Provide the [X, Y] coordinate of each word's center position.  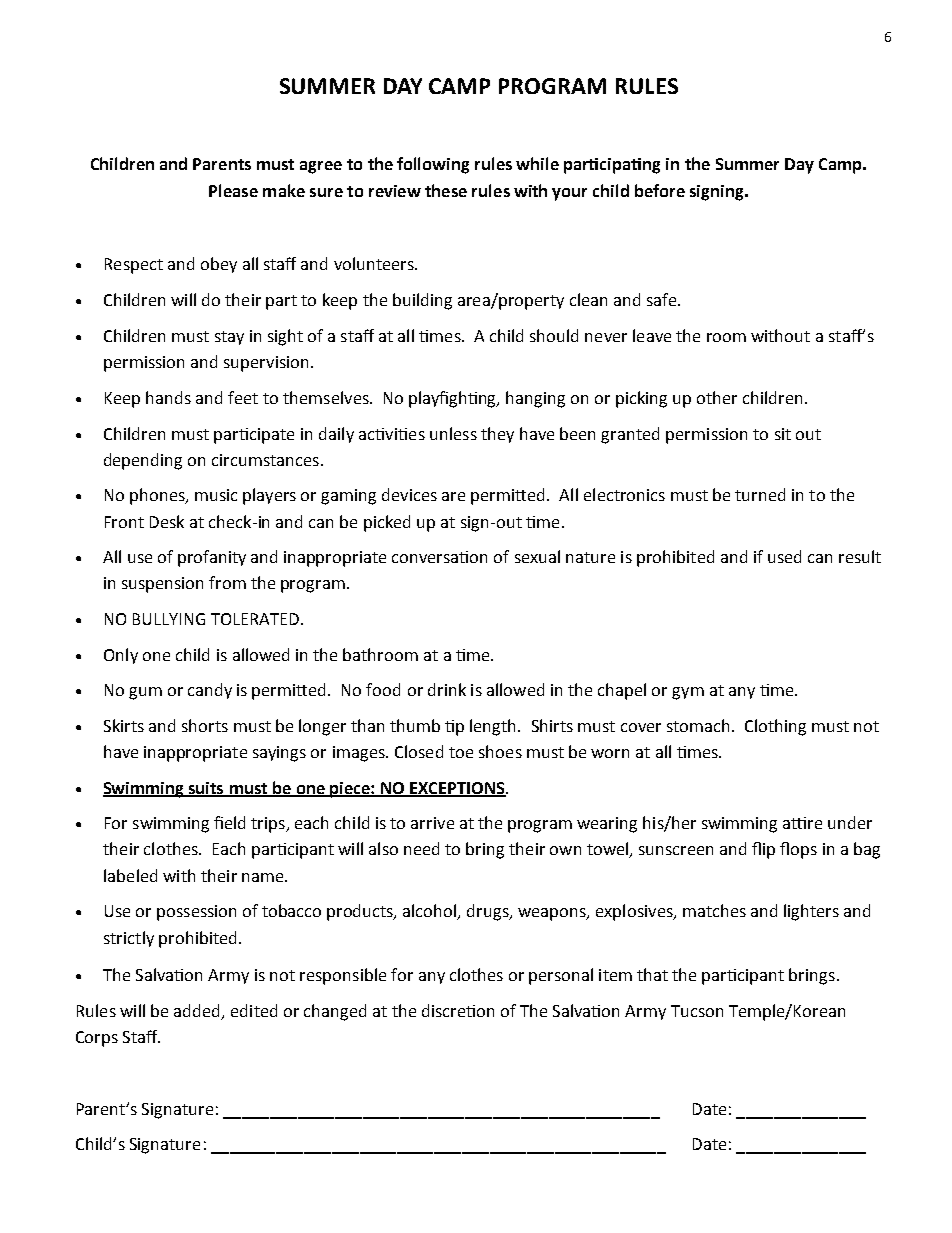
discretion [458, 1010]
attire [802, 823]
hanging [535, 399]
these [446, 190]
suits [206, 789]
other [717, 397]
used [784, 556]
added [198, 1012]
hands [168, 397]
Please [233, 190]
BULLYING [169, 619]
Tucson [697, 1011]
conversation [439, 557]
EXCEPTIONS [457, 789]
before [660, 190]
